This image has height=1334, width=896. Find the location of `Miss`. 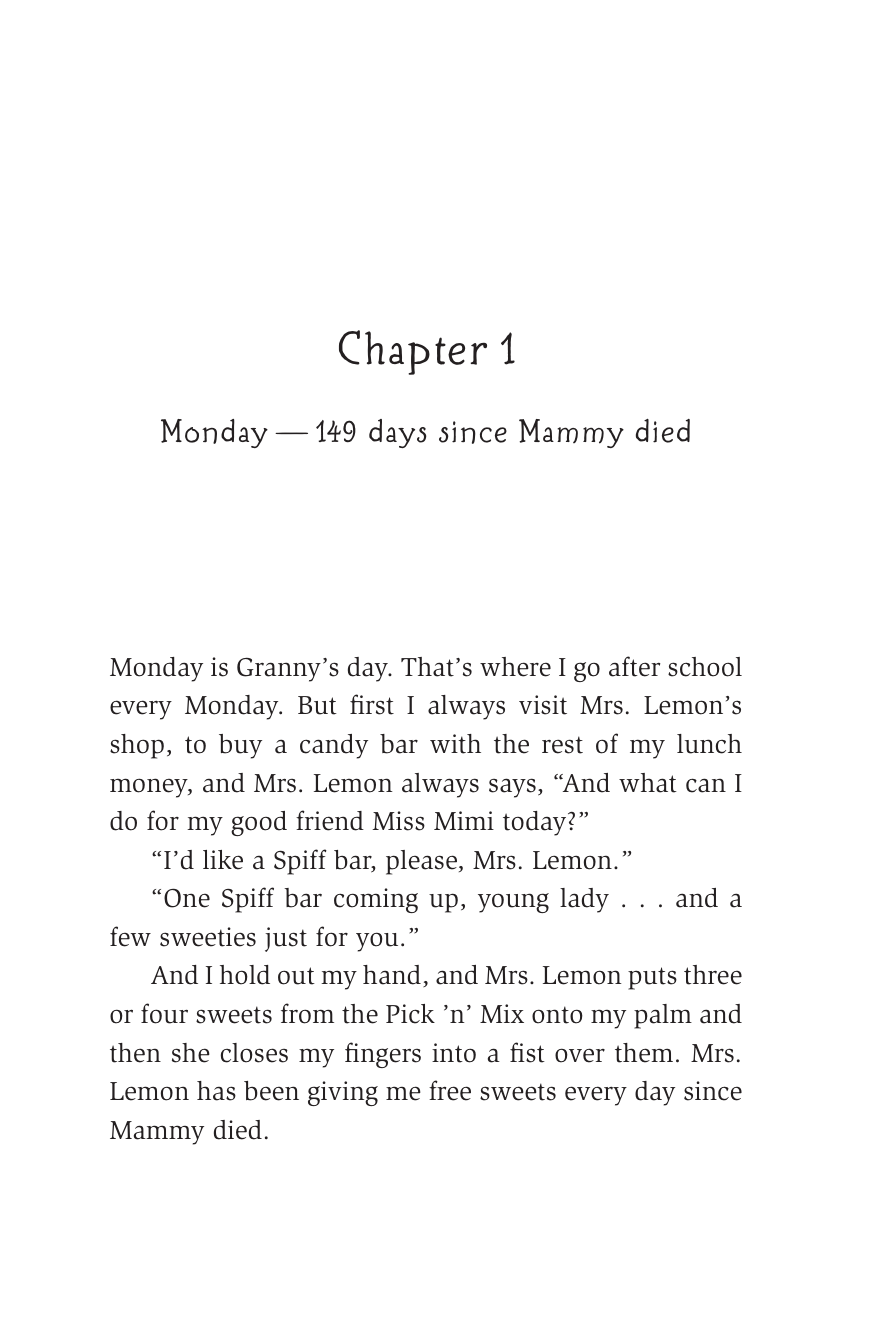

Miss is located at coordinates (398, 821).
